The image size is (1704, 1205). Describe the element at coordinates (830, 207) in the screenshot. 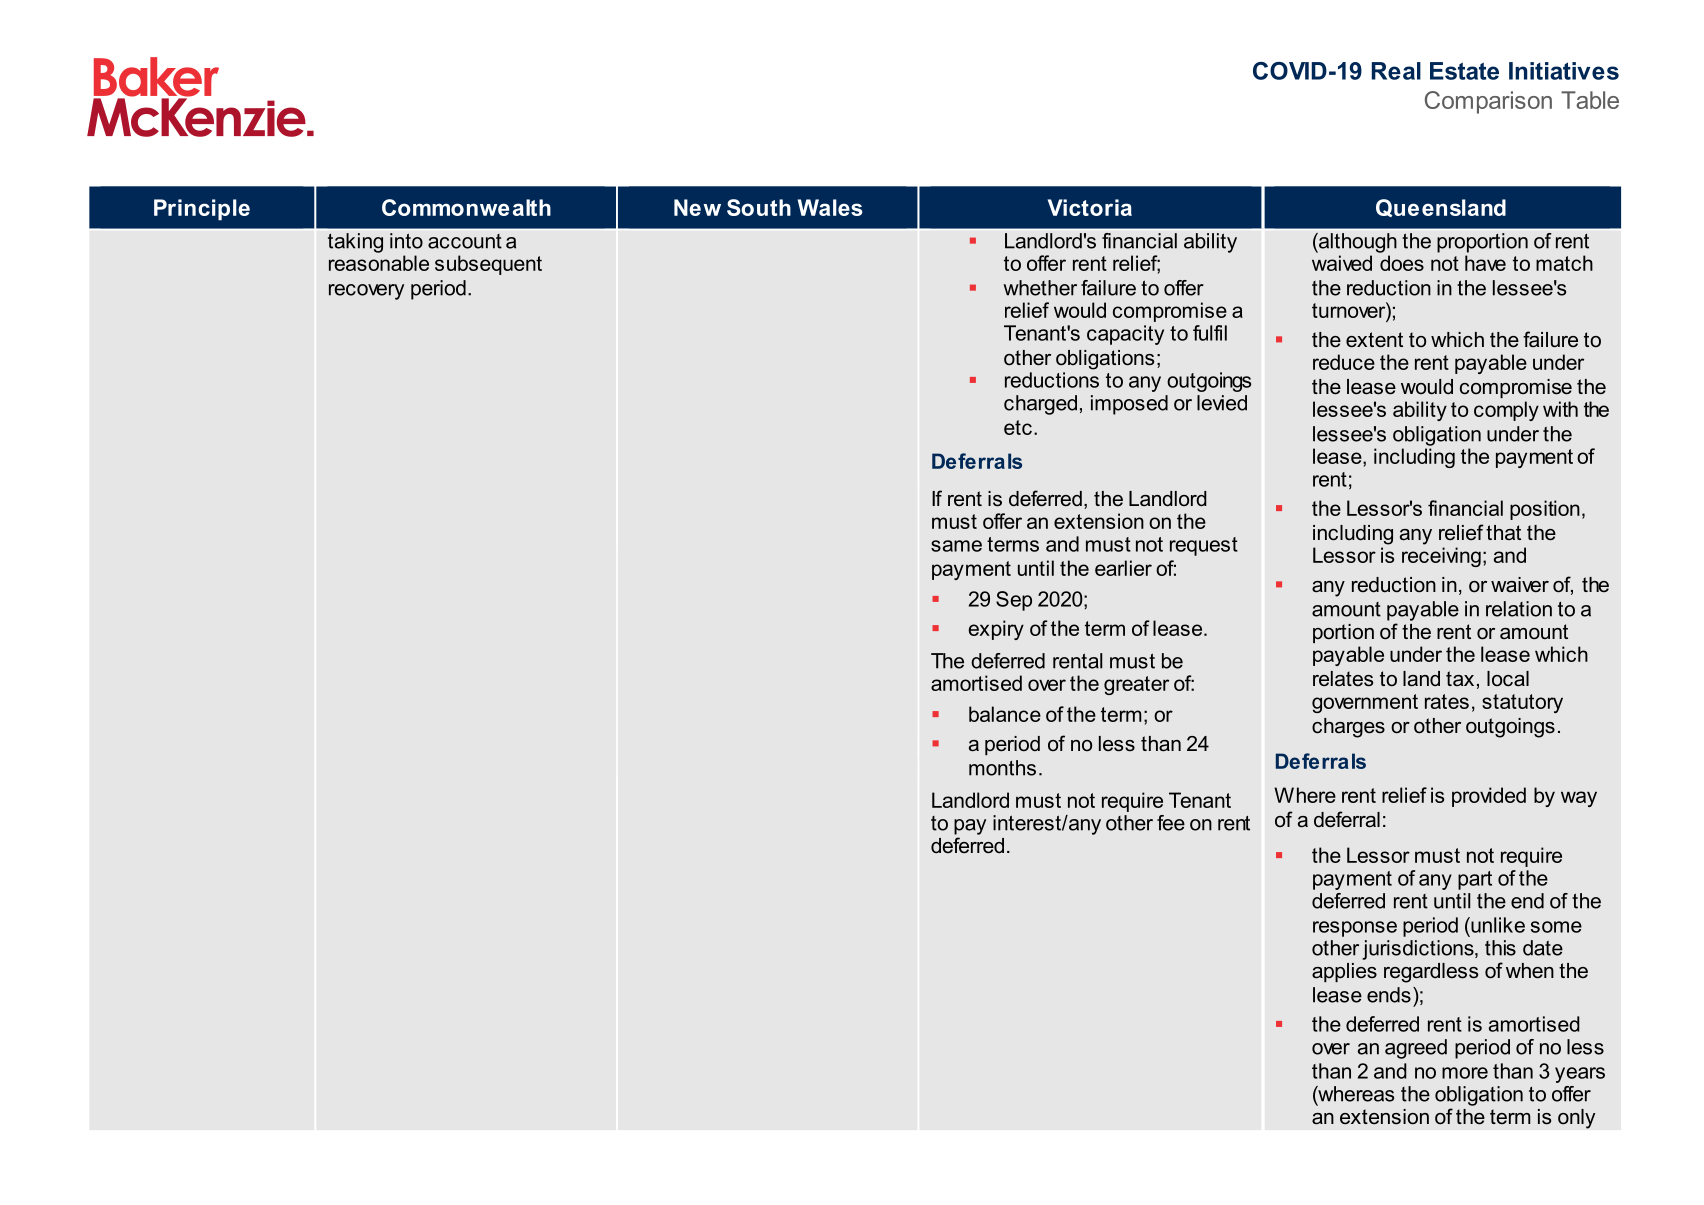

I see `Wales` at that location.
